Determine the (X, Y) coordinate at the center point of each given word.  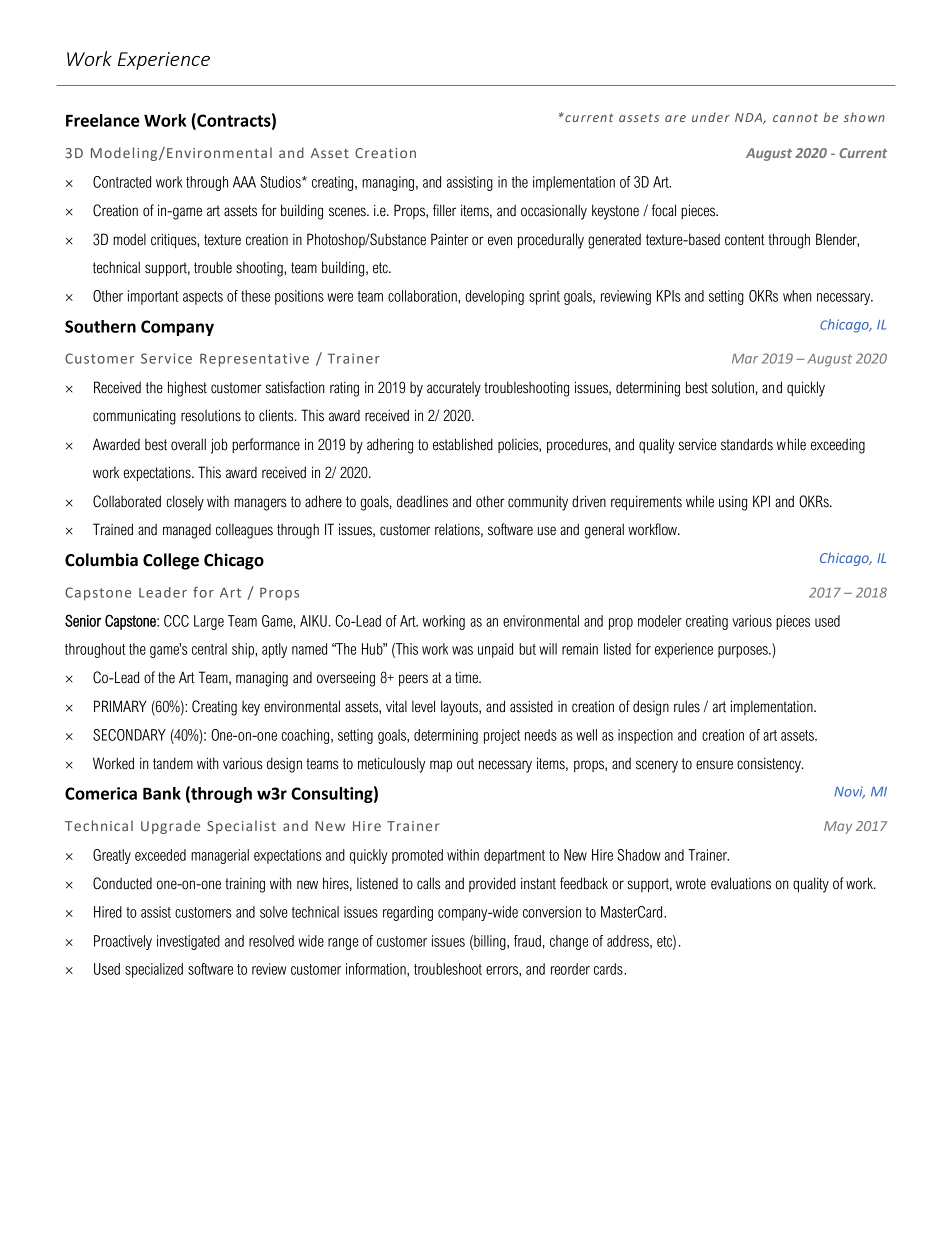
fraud (527, 941)
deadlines (422, 501)
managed (187, 531)
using (733, 503)
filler (444, 210)
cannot (795, 118)
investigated (188, 942)
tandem (173, 763)
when (797, 296)
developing (495, 297)
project (502, 736)
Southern (100, 326)
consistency (770, 765)
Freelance (102, 120)
